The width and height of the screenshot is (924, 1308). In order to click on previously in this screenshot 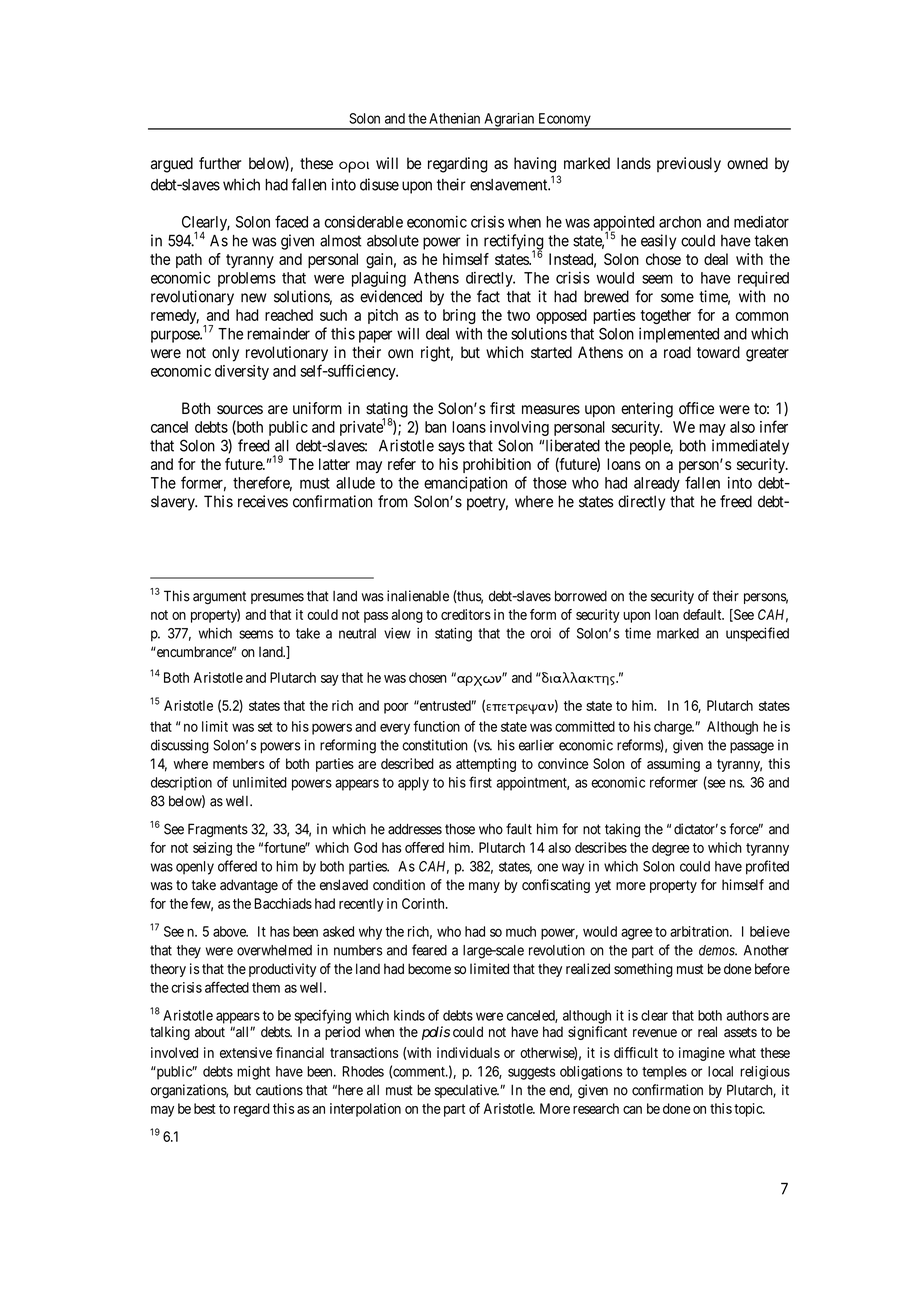, I will do `click(689, 165)`.
